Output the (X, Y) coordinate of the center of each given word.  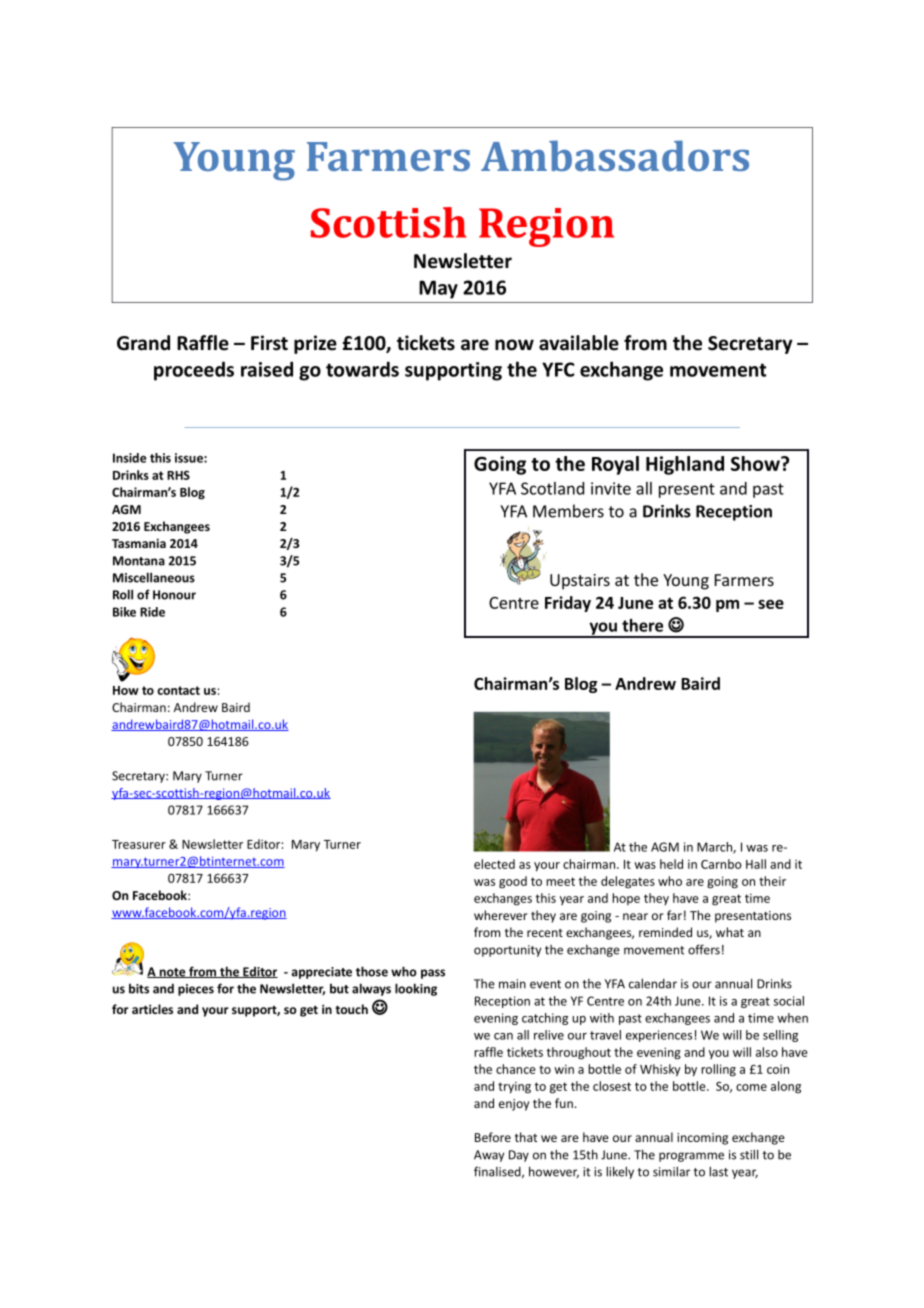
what (730, 932)
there (642, 625)
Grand (143, 343)
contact (178, 690)
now (514, 345)
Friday (568, 604)
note (172, 973)
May (438, 289)
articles (152, 1009)
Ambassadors (615, 155)
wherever (501, 915)
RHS (178, 475)
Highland (685, 465)
